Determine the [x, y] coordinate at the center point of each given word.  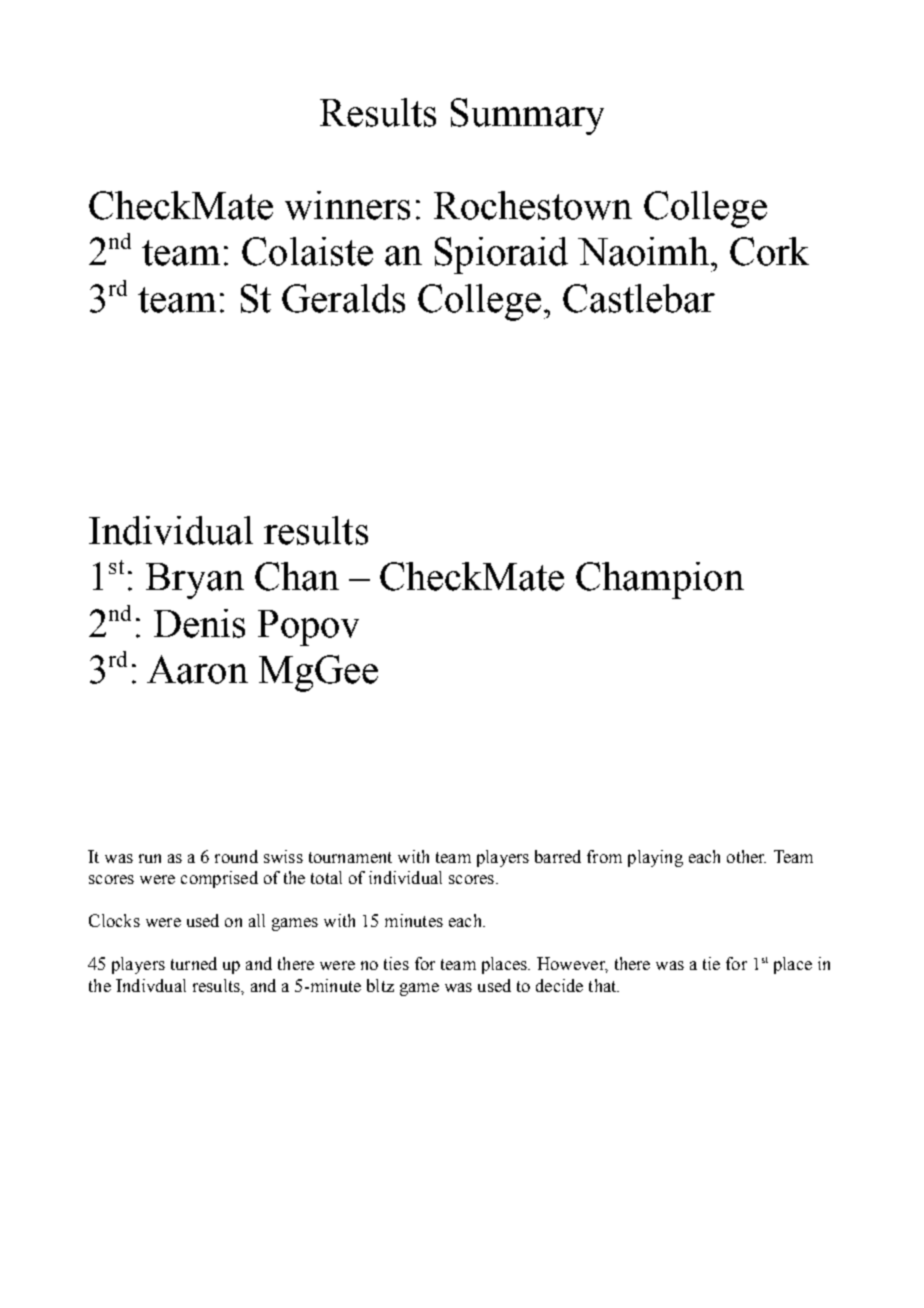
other [746, 856]
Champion [660, 580]
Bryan [195, 581]
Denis [199, 623]
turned [194, 963]
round [236, 856]
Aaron [197, 669]
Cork [769, 251]
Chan [297, 576]
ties [396, 963]
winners [347, 205]
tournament [350, 857]
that [604, 985]
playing [655, 858]
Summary [527, 116]
